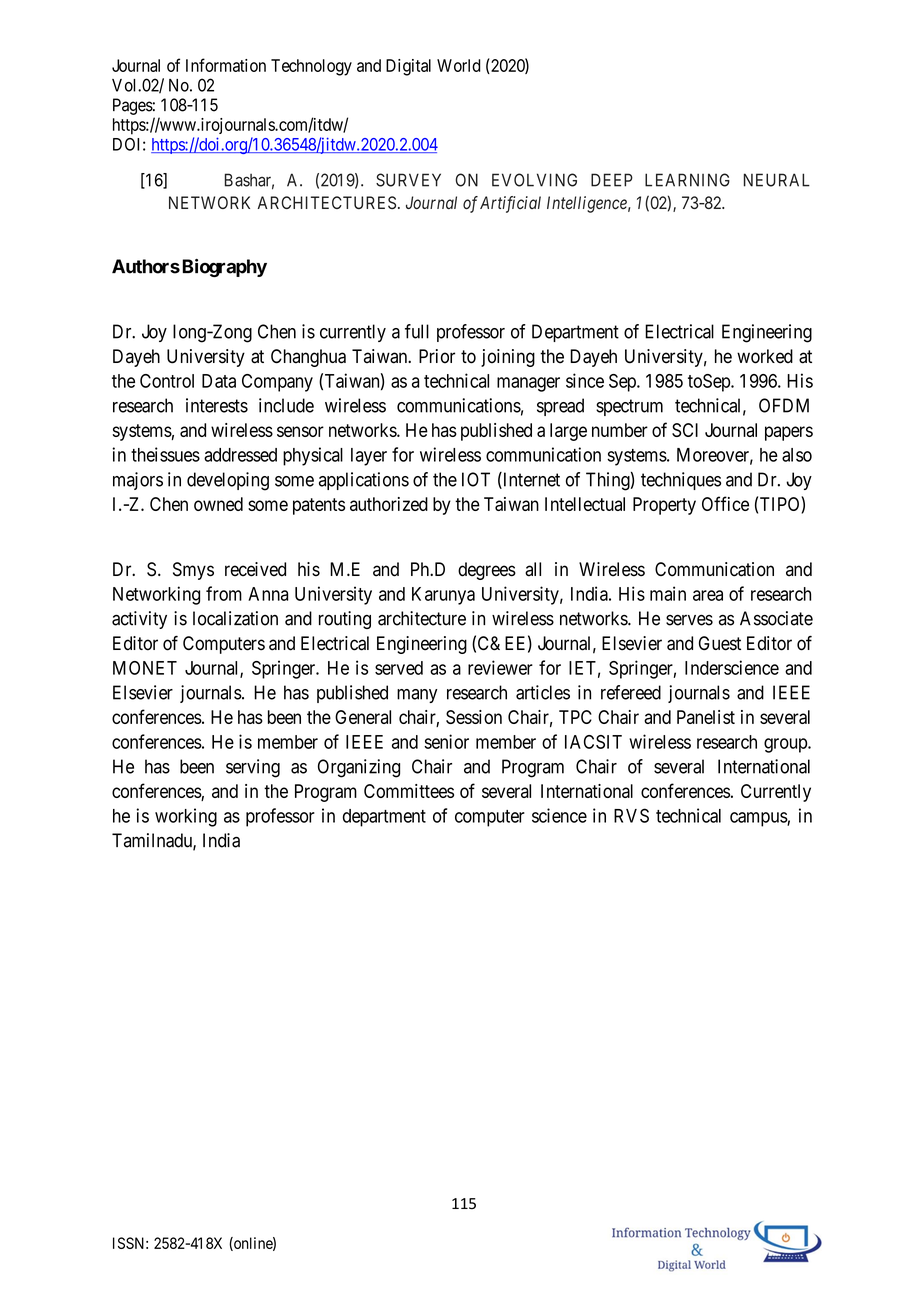 The height and width of the screenshot is (1308, 924). I want to click on Committees, so click(409, 791).
